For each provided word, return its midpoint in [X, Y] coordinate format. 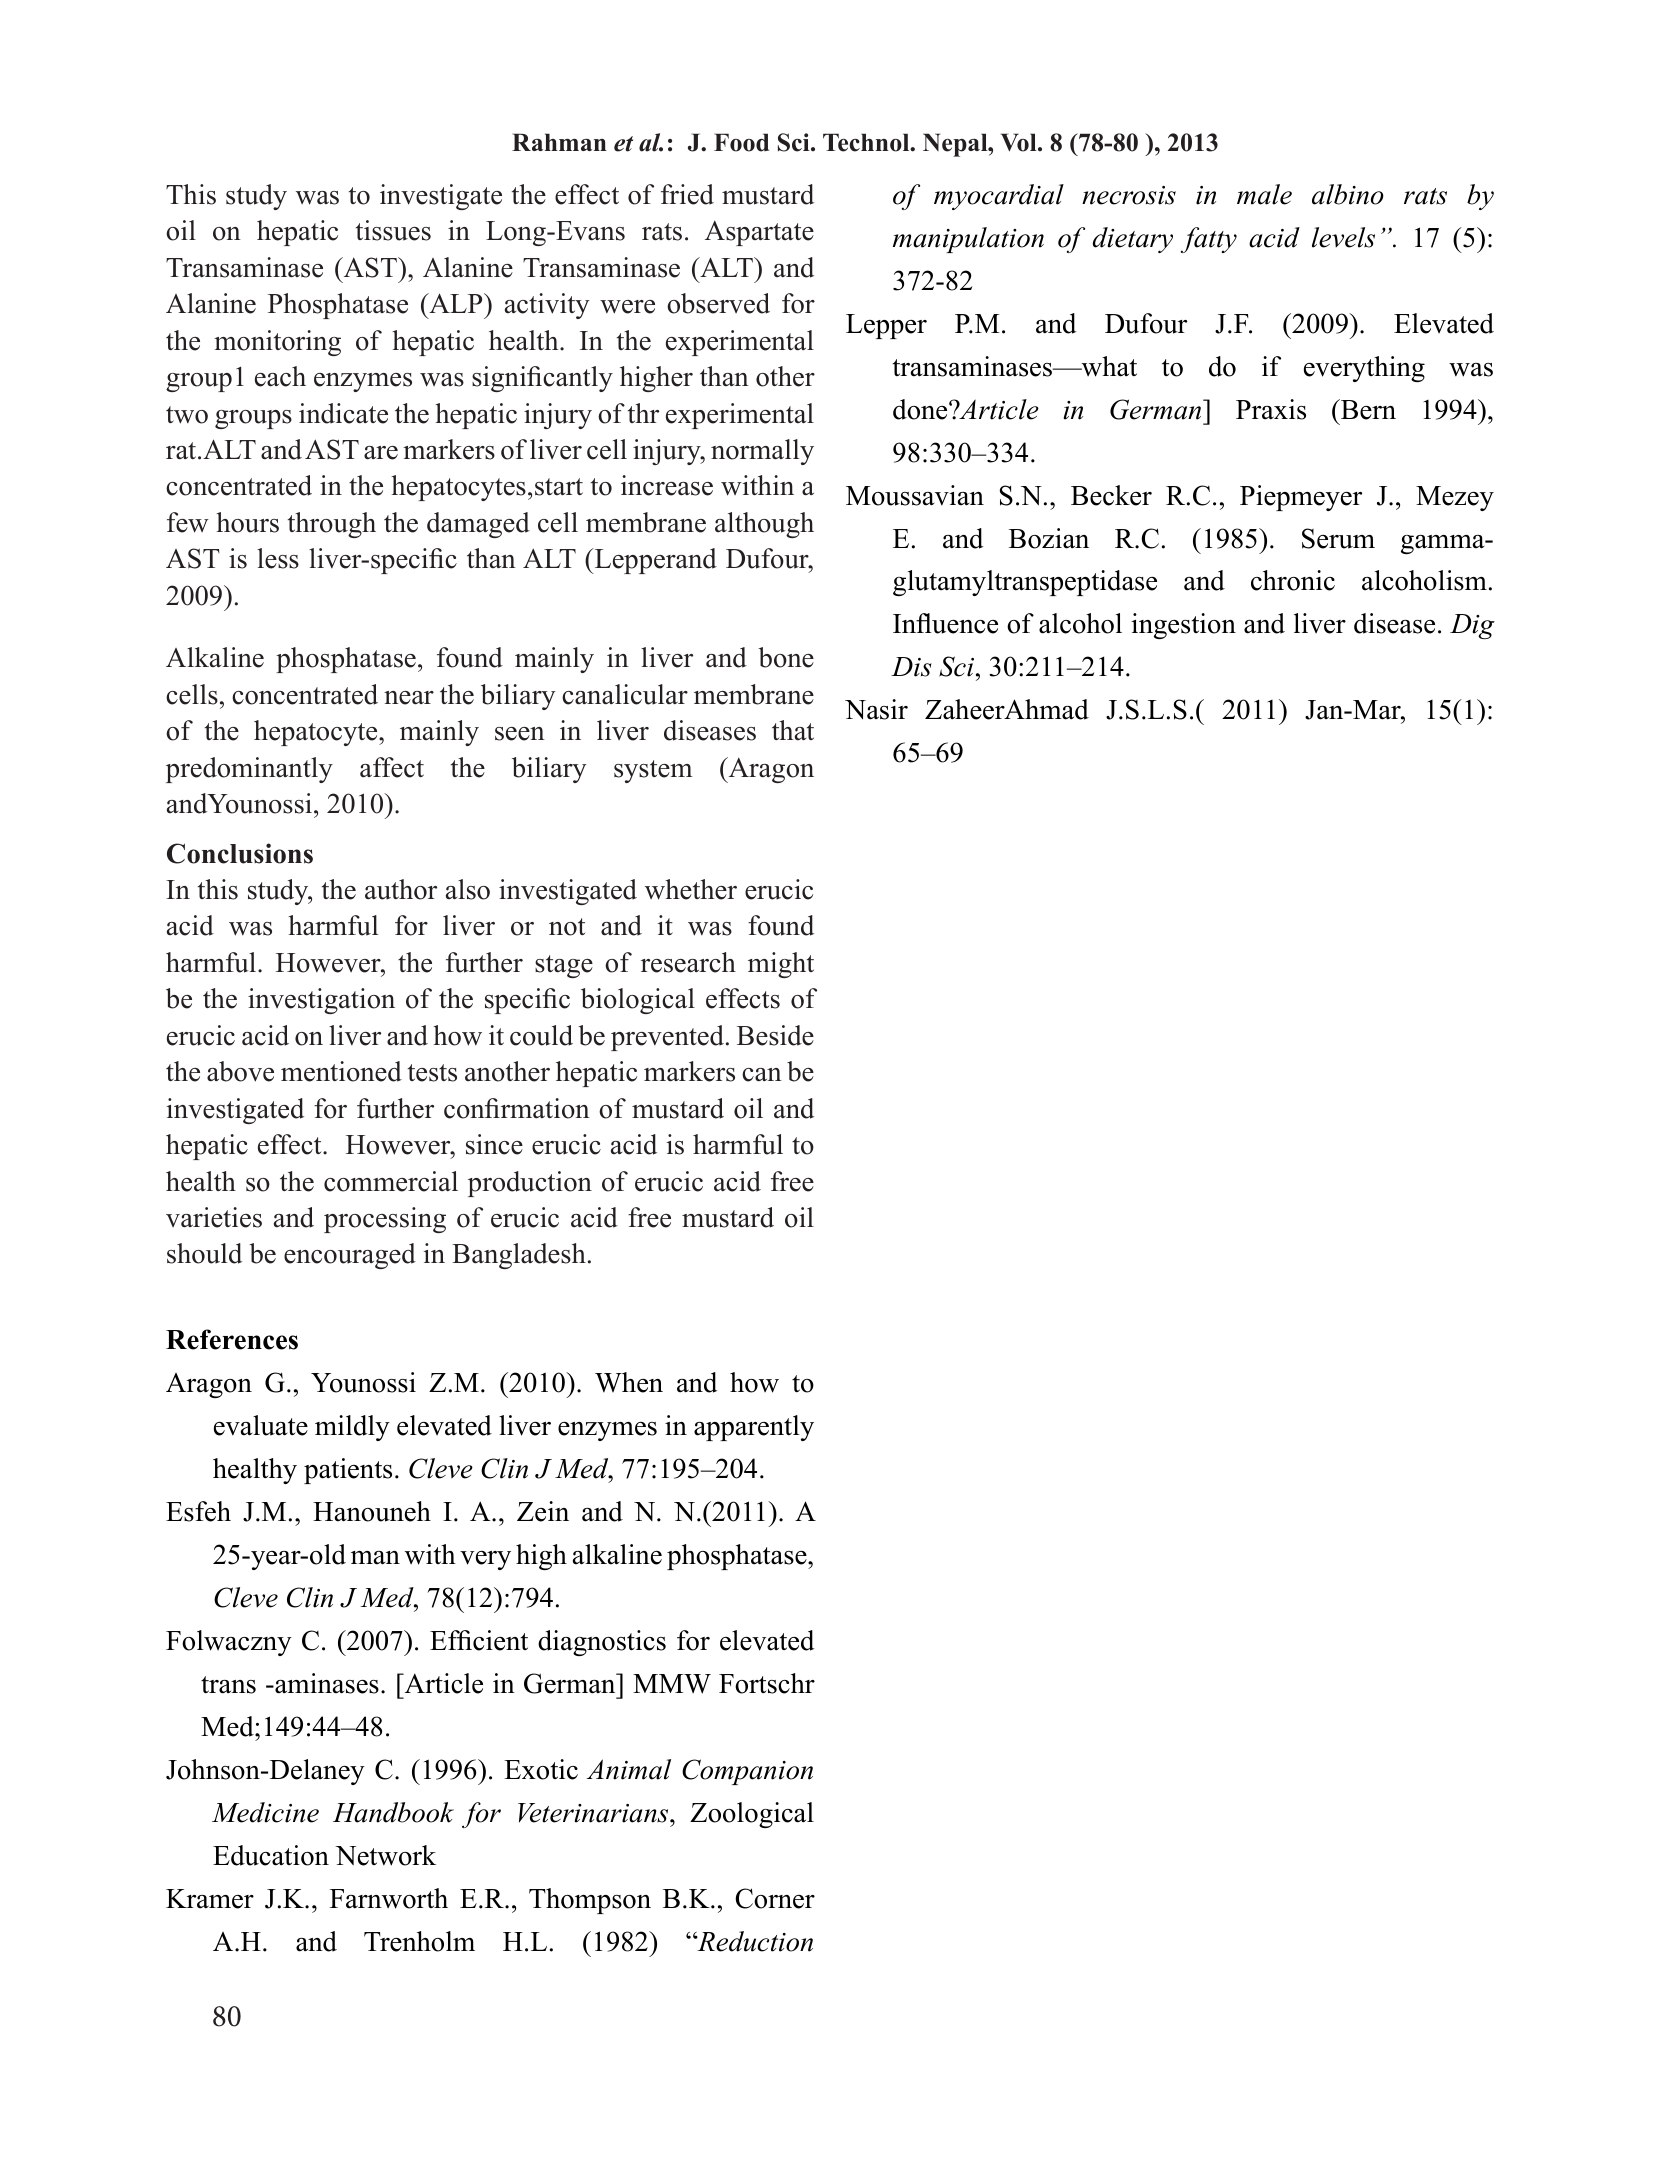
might [781, 965]
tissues [393, 230]
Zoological [752, 1815]
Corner [775, 1898]
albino [1348, 194]
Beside [775, 1035]
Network [385, 1855]
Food [741, 142]
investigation [321, 1001]
